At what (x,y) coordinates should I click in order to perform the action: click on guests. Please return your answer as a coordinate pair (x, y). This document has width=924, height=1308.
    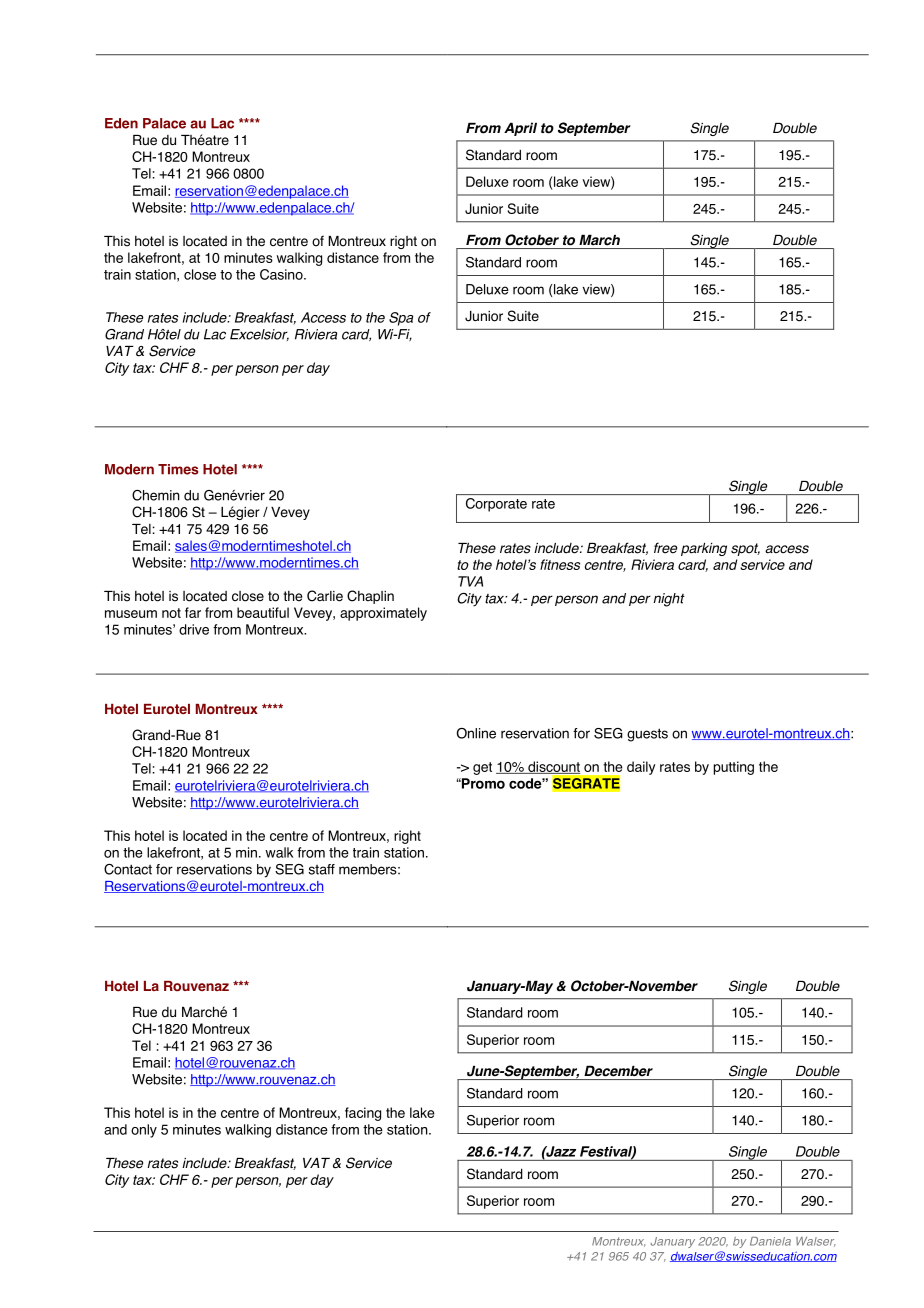
    Looking at the image, I should click on (647, 735).
